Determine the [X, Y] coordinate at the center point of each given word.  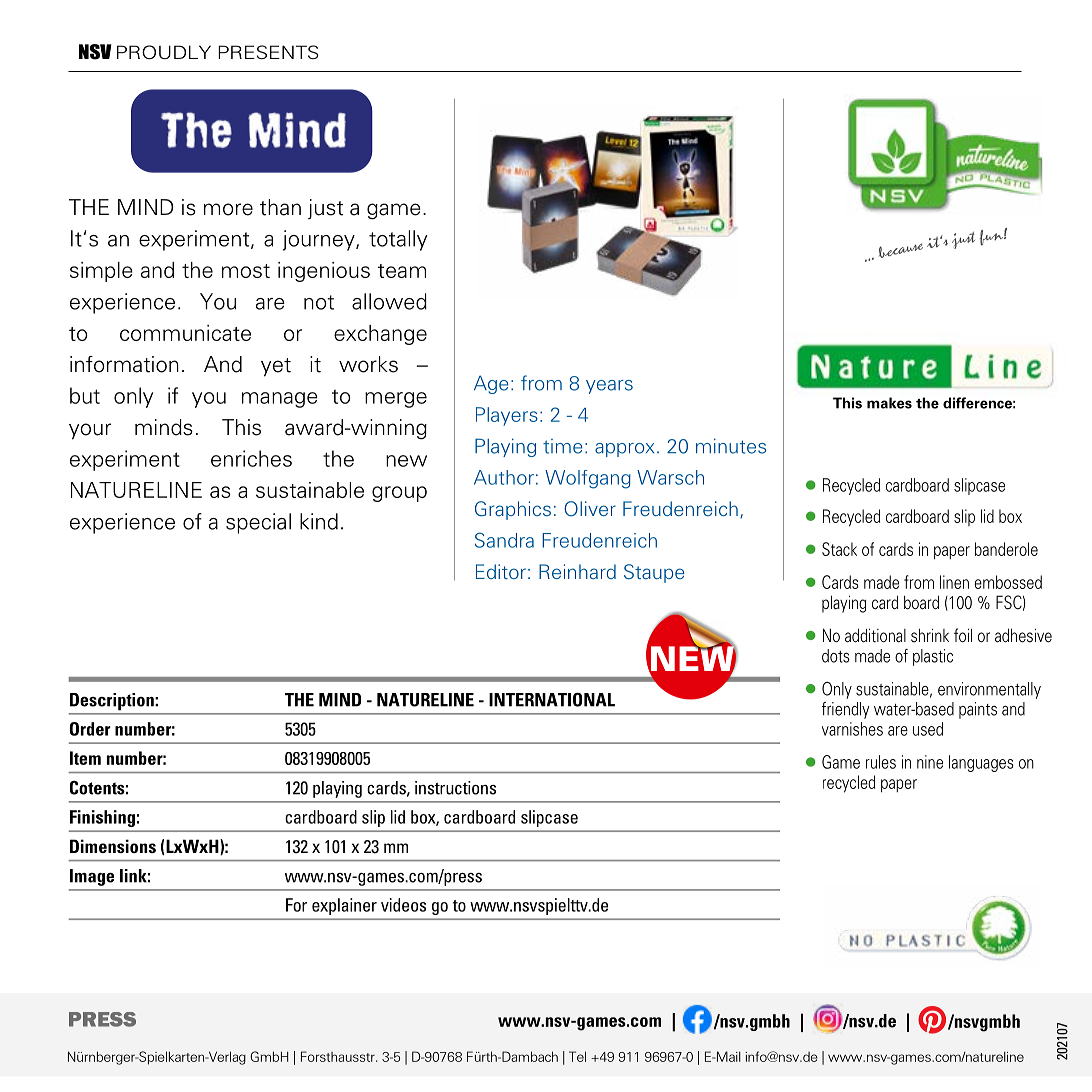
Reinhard [577, 571]
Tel [577, 1056]
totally [398, 240]
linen [954, 582]
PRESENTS [268, 52]
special [258, 523]
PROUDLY [164, 52]
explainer [344, 906]
